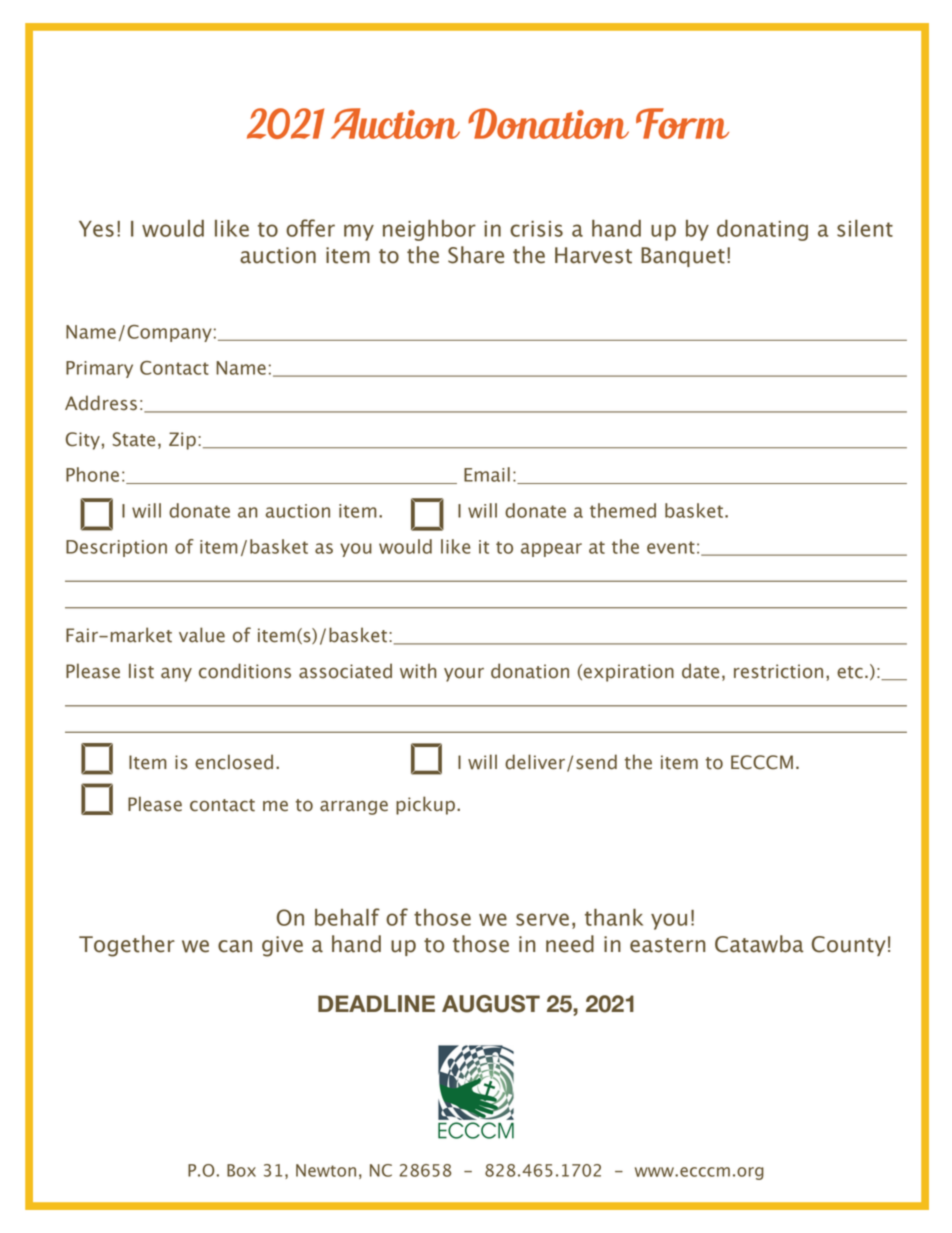  What do you see at coordinates (116, 548) in the screenshot?
I see `Description` at bounding box center [116, 548].
